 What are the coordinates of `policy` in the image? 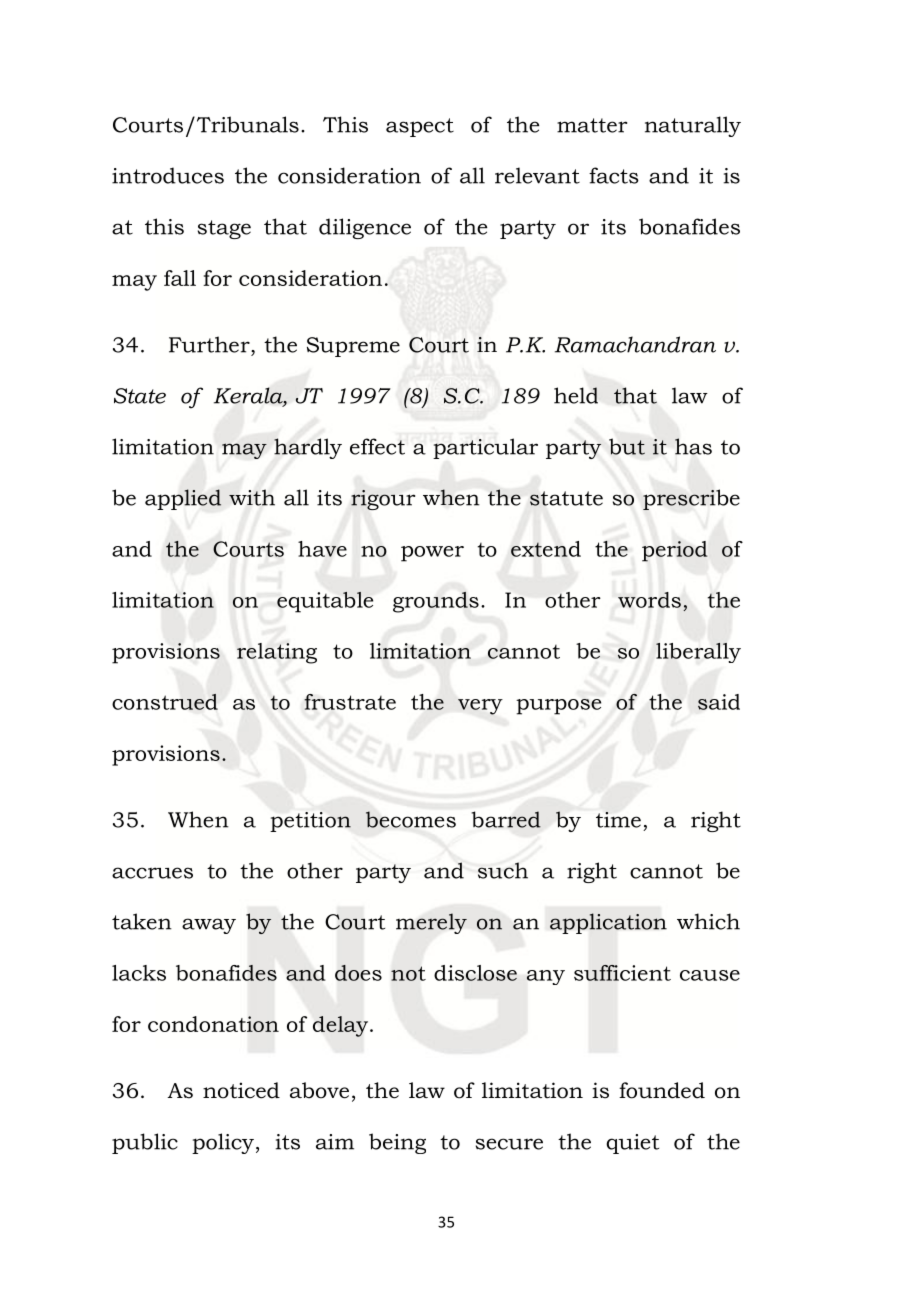 It's located at (223, 1143).
